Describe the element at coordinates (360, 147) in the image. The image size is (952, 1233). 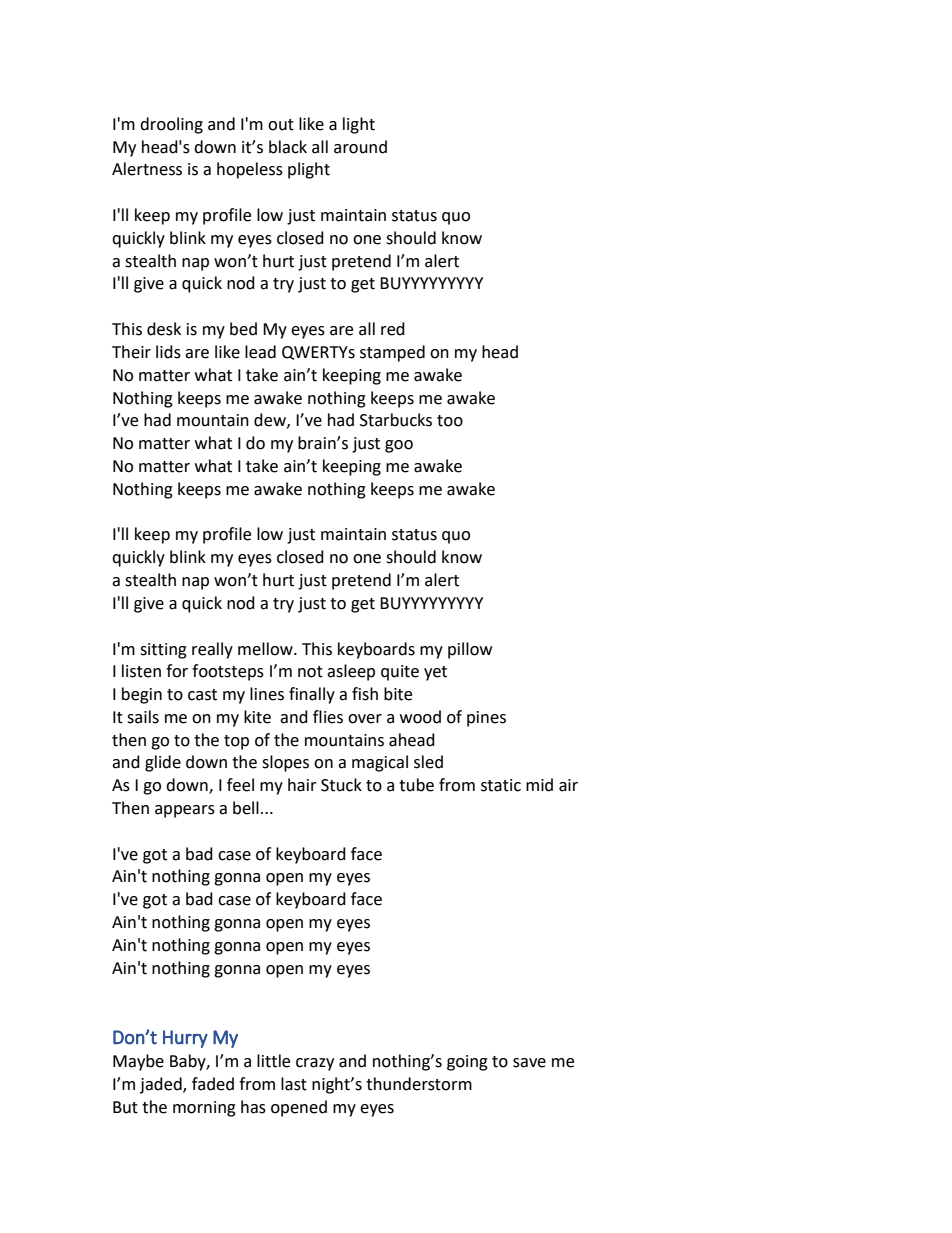
I see `around` at that location.
